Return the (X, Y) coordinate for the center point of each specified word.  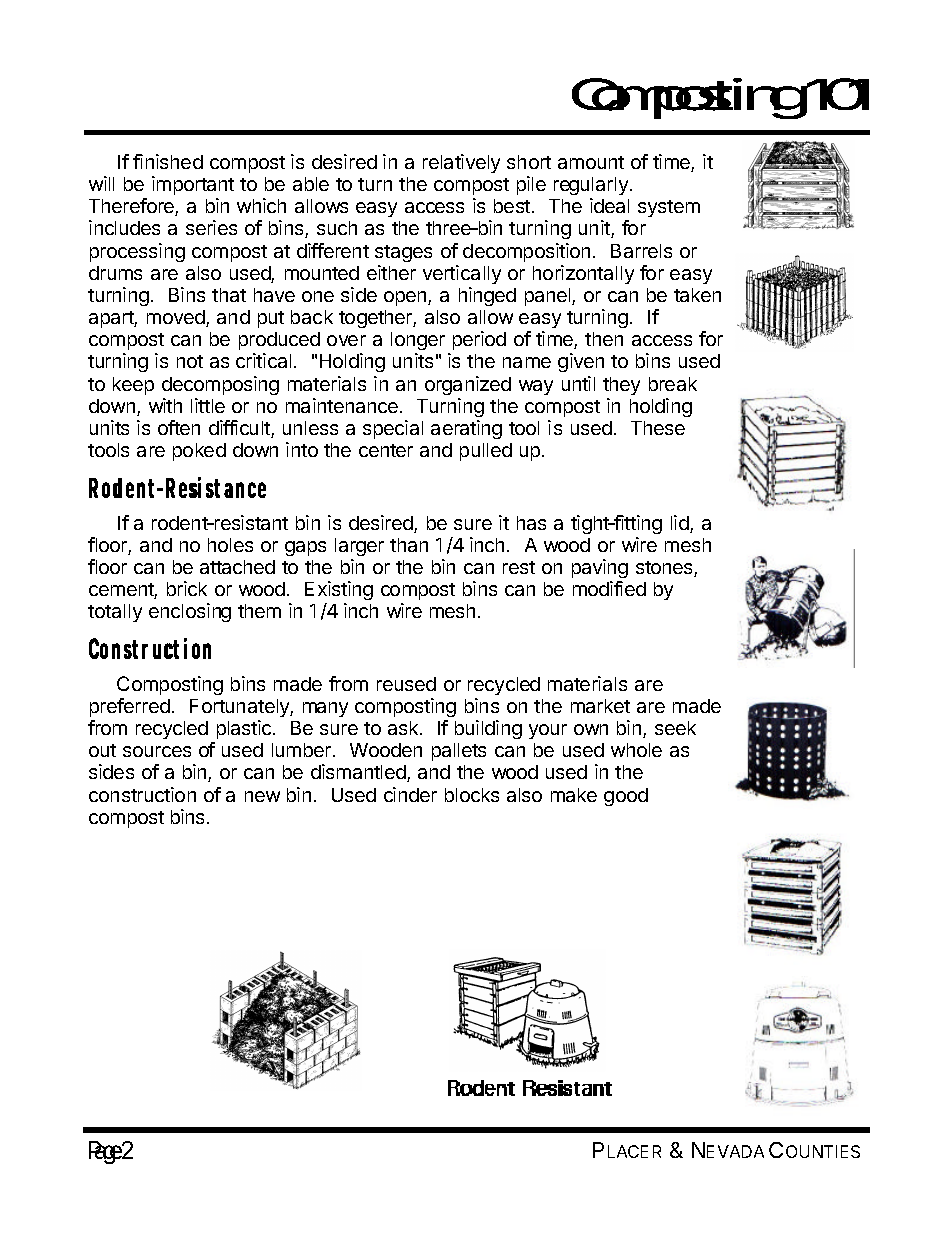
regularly (592, 186)
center (386, 450)
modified (609, 588)
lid (681, 524)
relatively (461, 163)
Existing (339, 590)
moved (177, 318)
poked (199, 452)
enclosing (190, 612)
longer (418, 343)
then (604, 339)
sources (157, 751)
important (193, 185)
